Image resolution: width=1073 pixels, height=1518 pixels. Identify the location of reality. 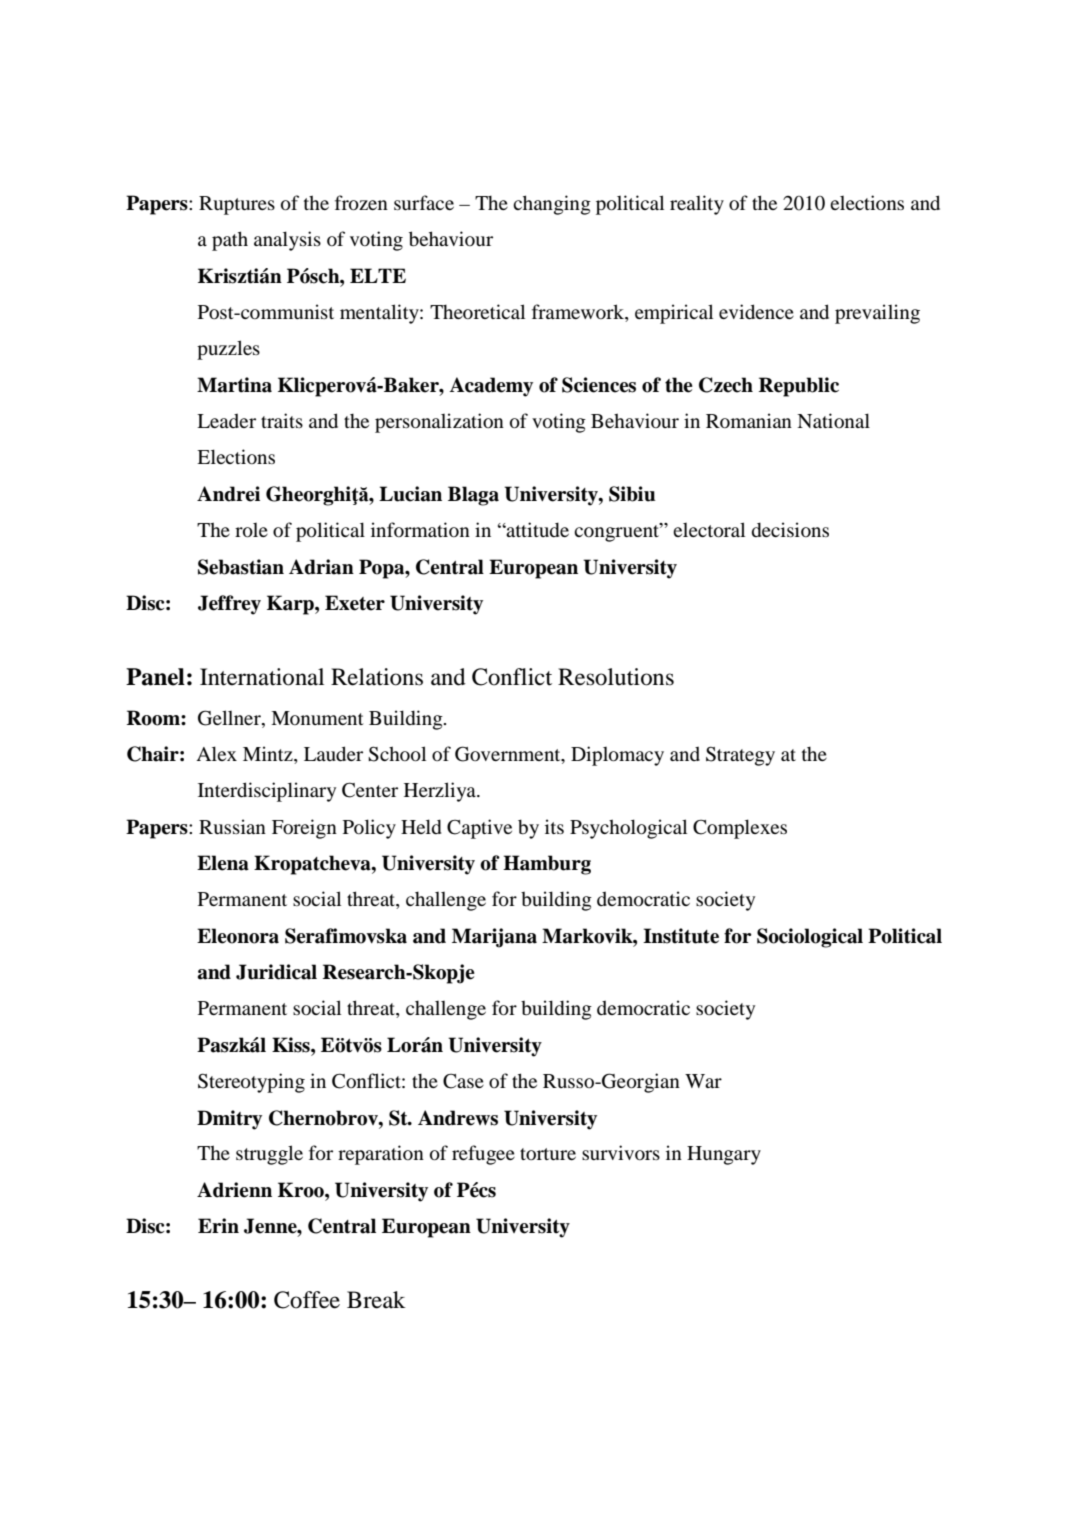
(697, 205).
